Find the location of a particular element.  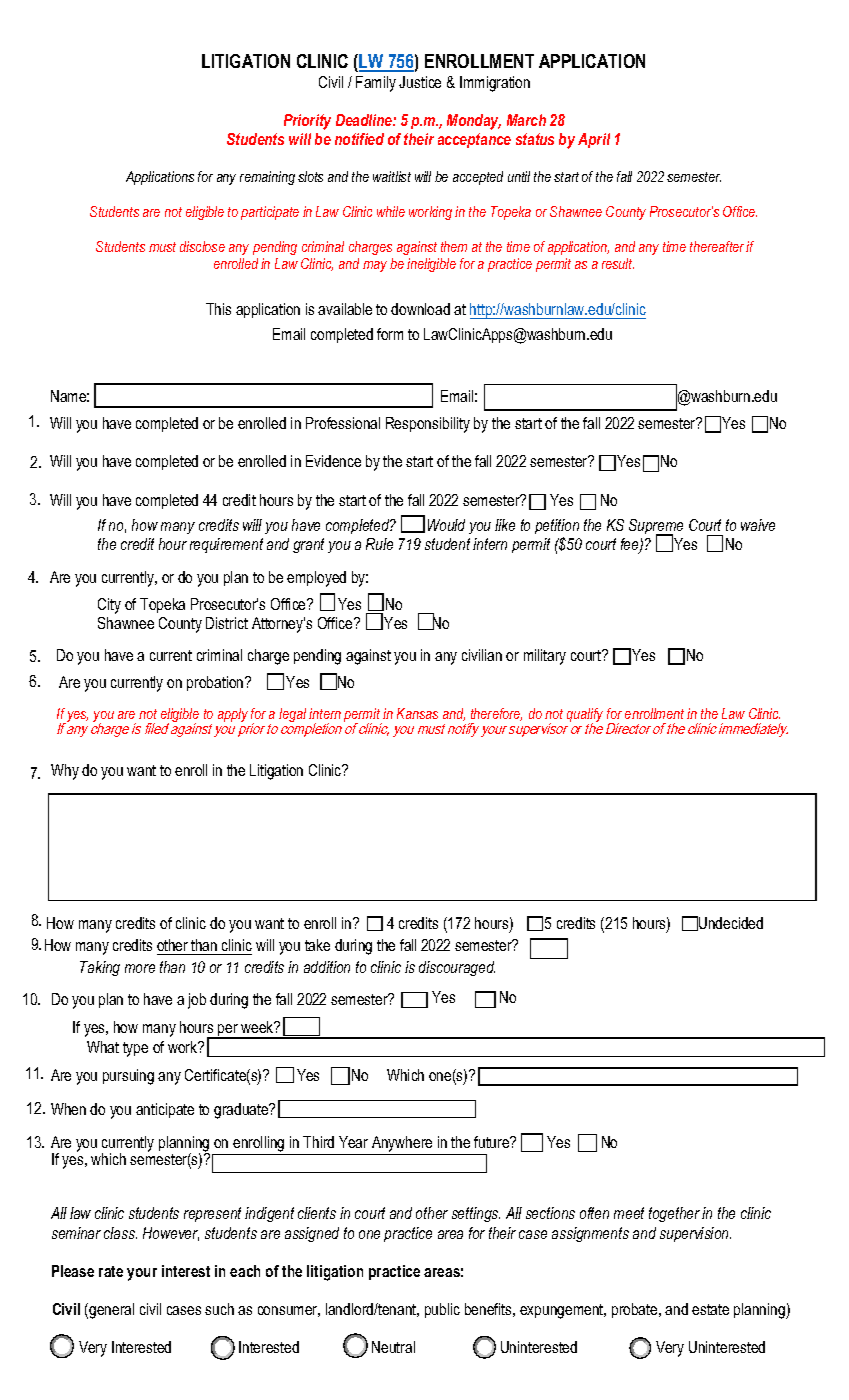

general is located at coordinates (110, 1311).
